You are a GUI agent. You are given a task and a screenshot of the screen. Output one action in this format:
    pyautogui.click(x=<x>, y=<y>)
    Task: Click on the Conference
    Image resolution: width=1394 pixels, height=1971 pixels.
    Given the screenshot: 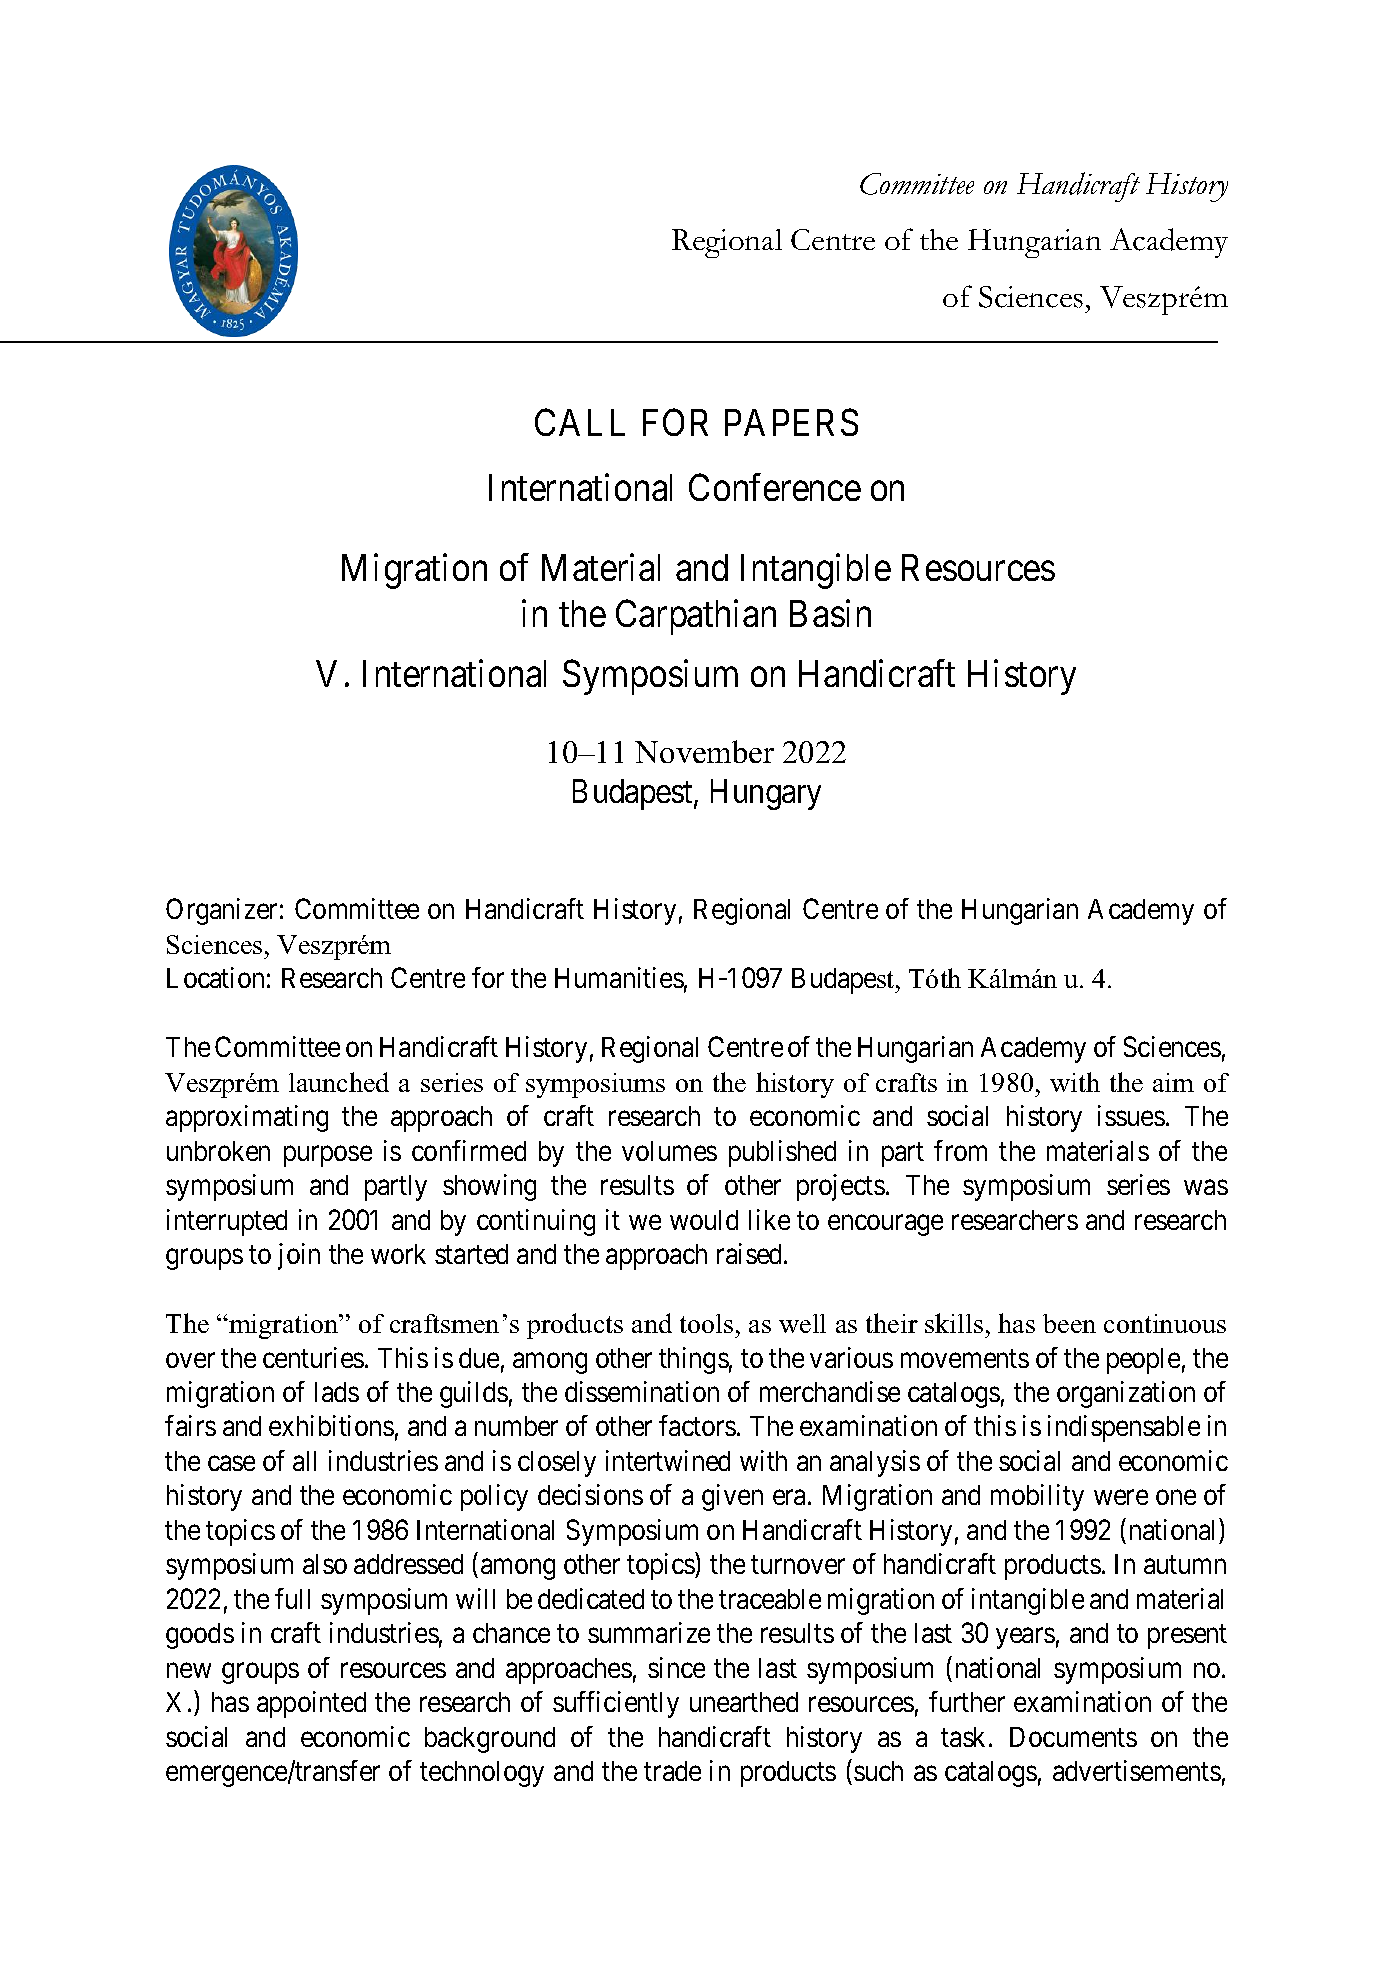 What is the action you would take?
    pyautogui.click(x=775, y=487)
